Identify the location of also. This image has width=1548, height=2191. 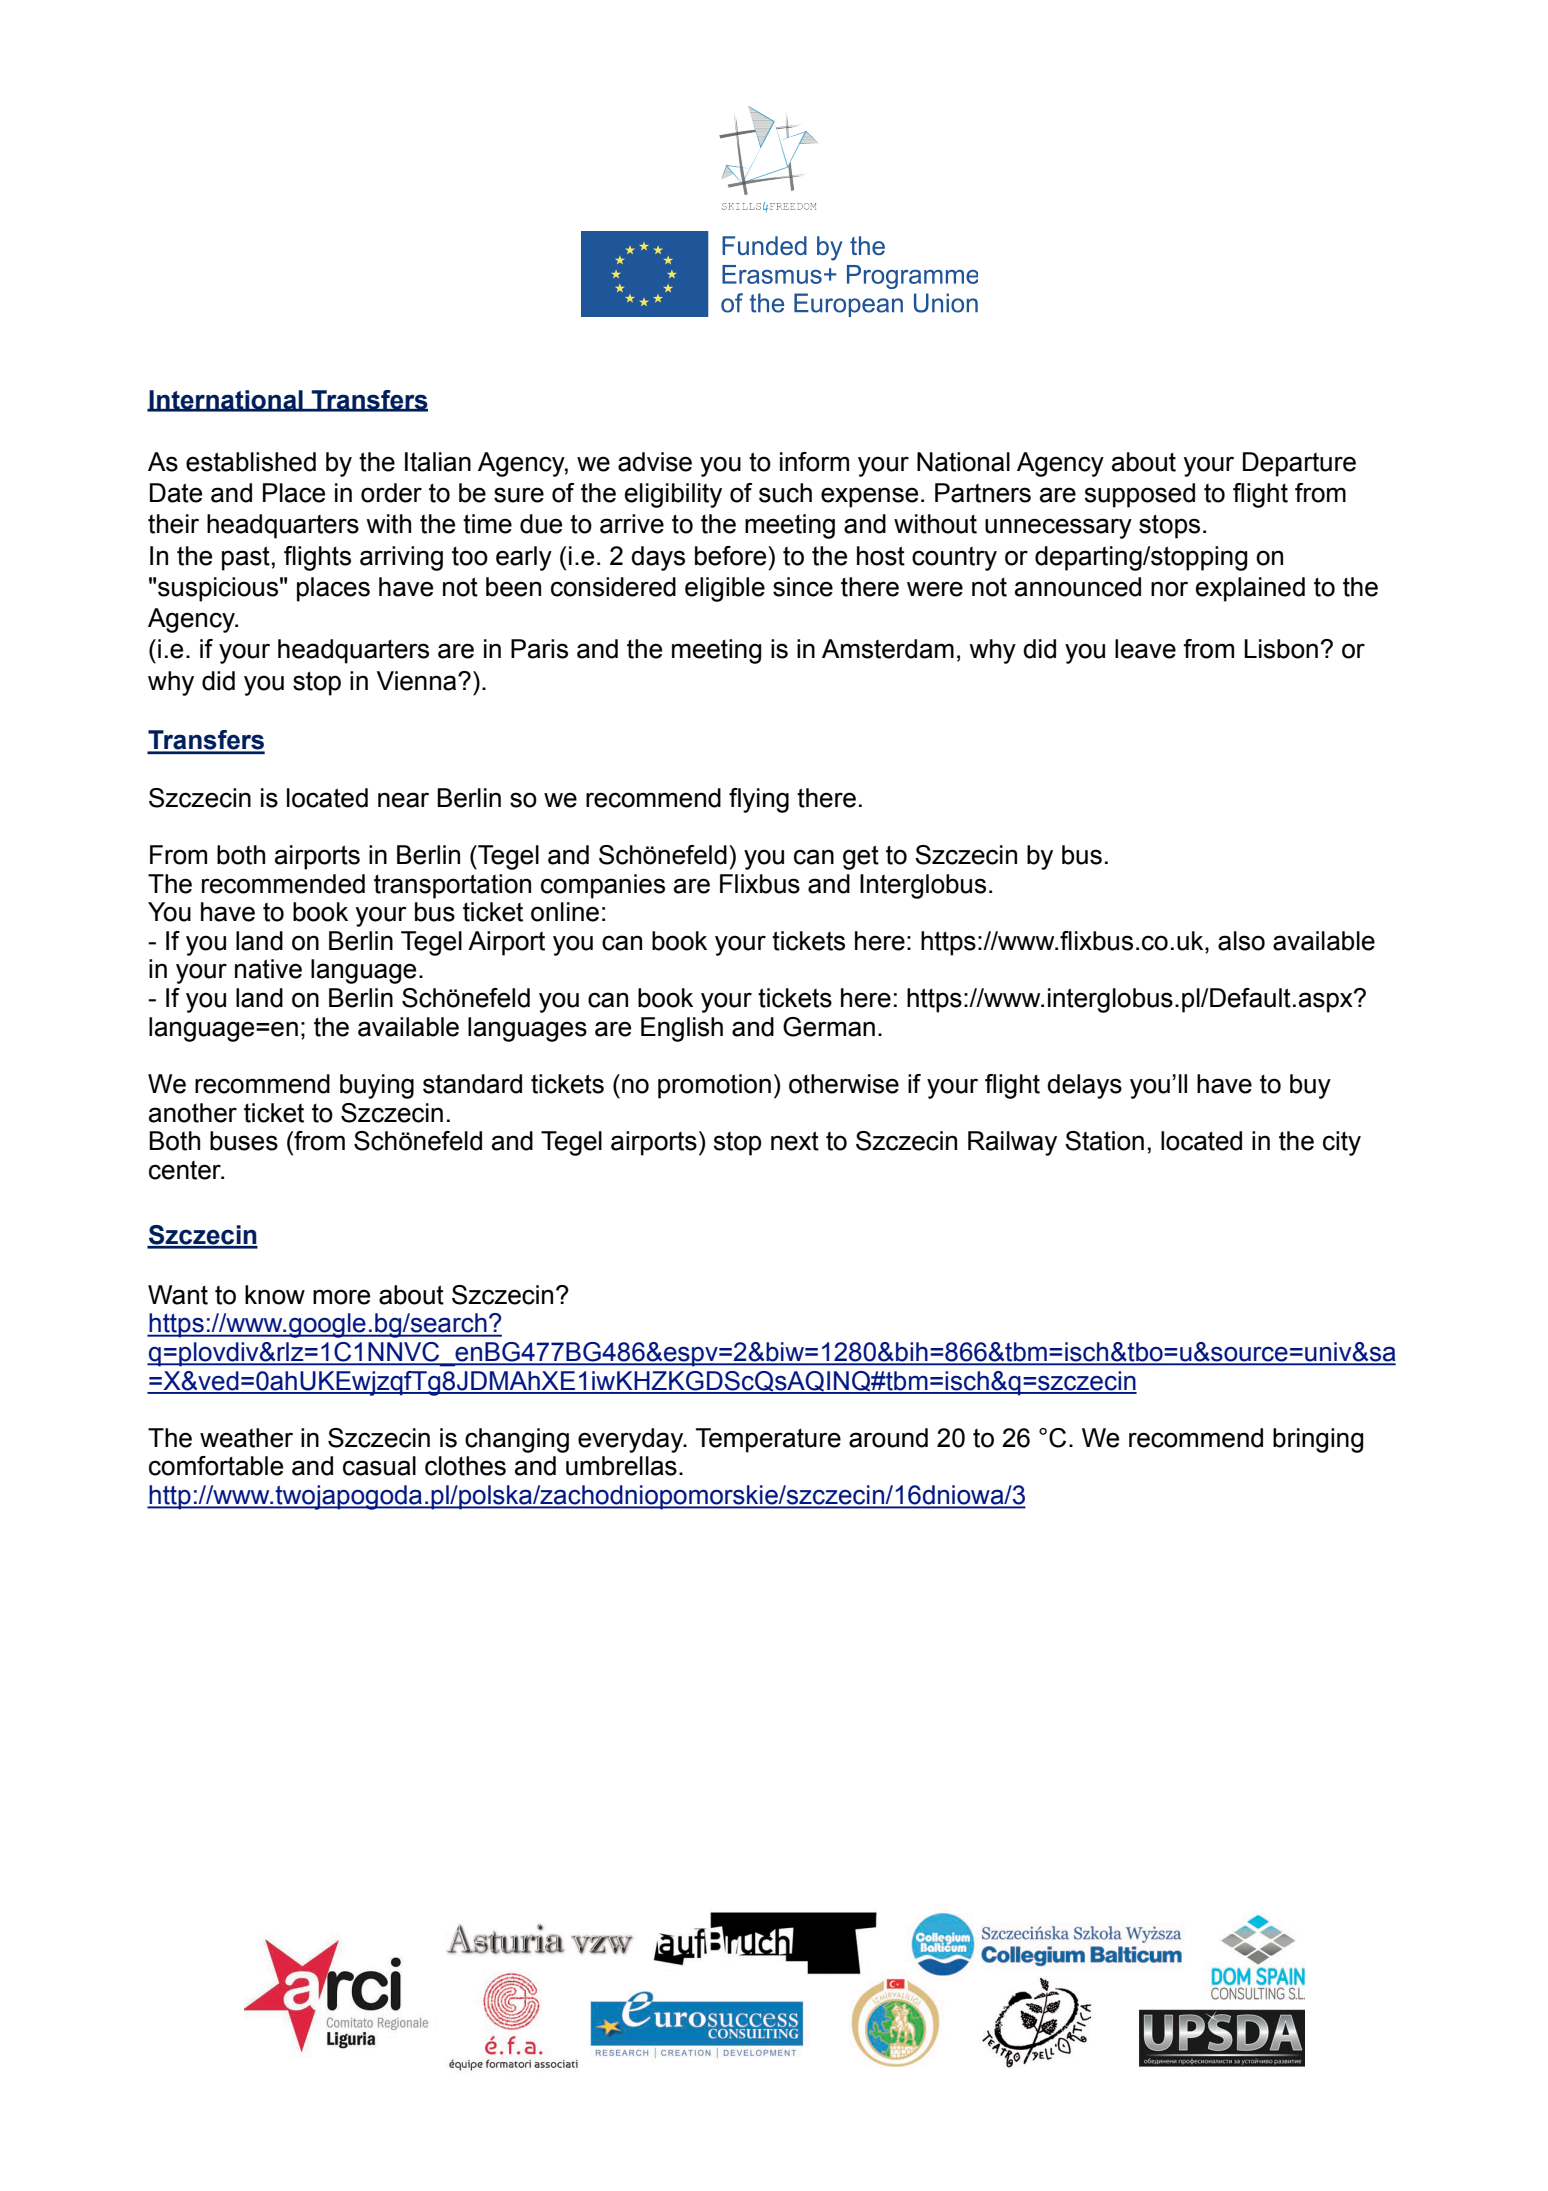
(1241, 941).
